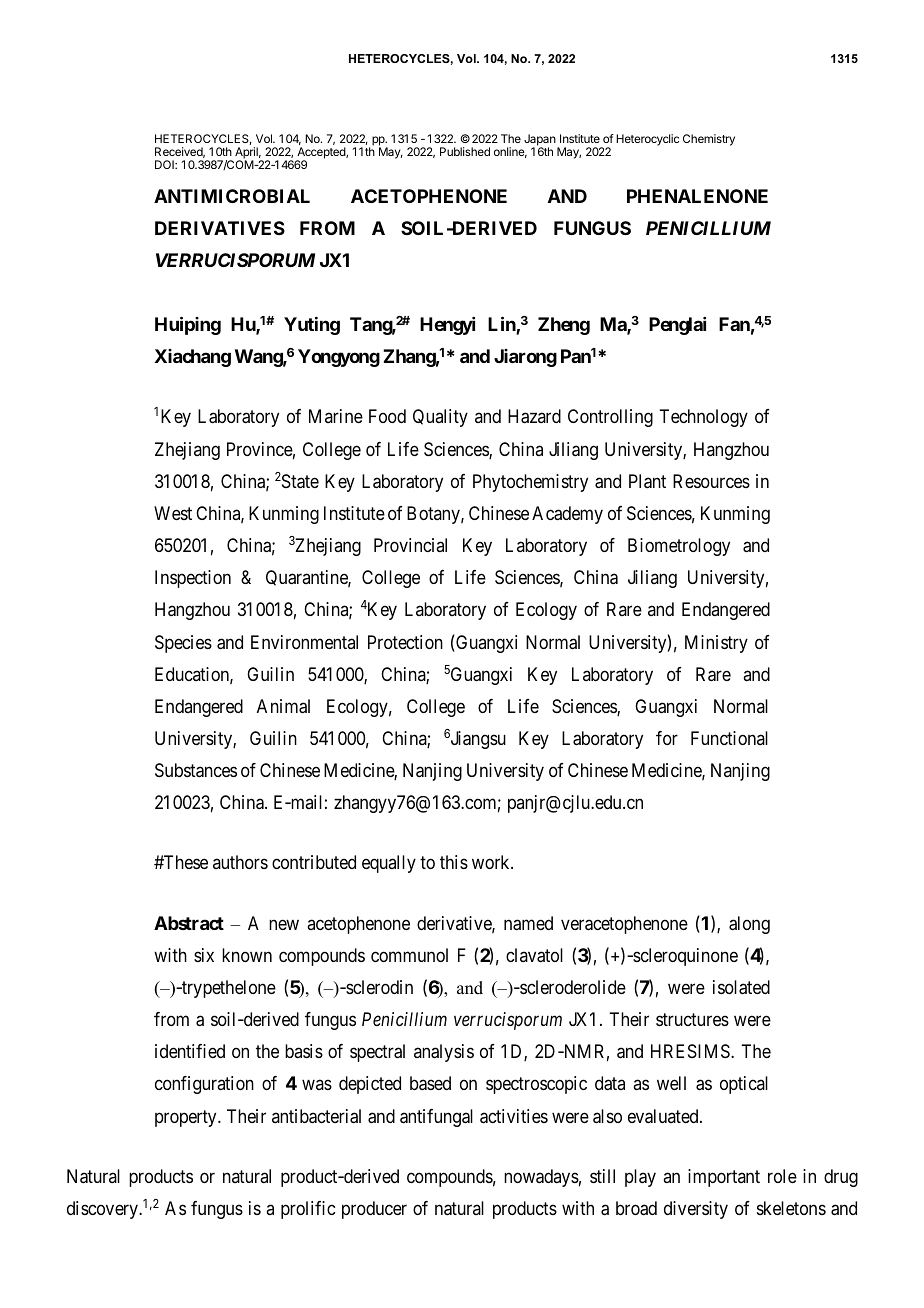 This document has width=924, height=1308. Describe the element at coordinates (336, 416) in the document. I see `Marine` at that location.
